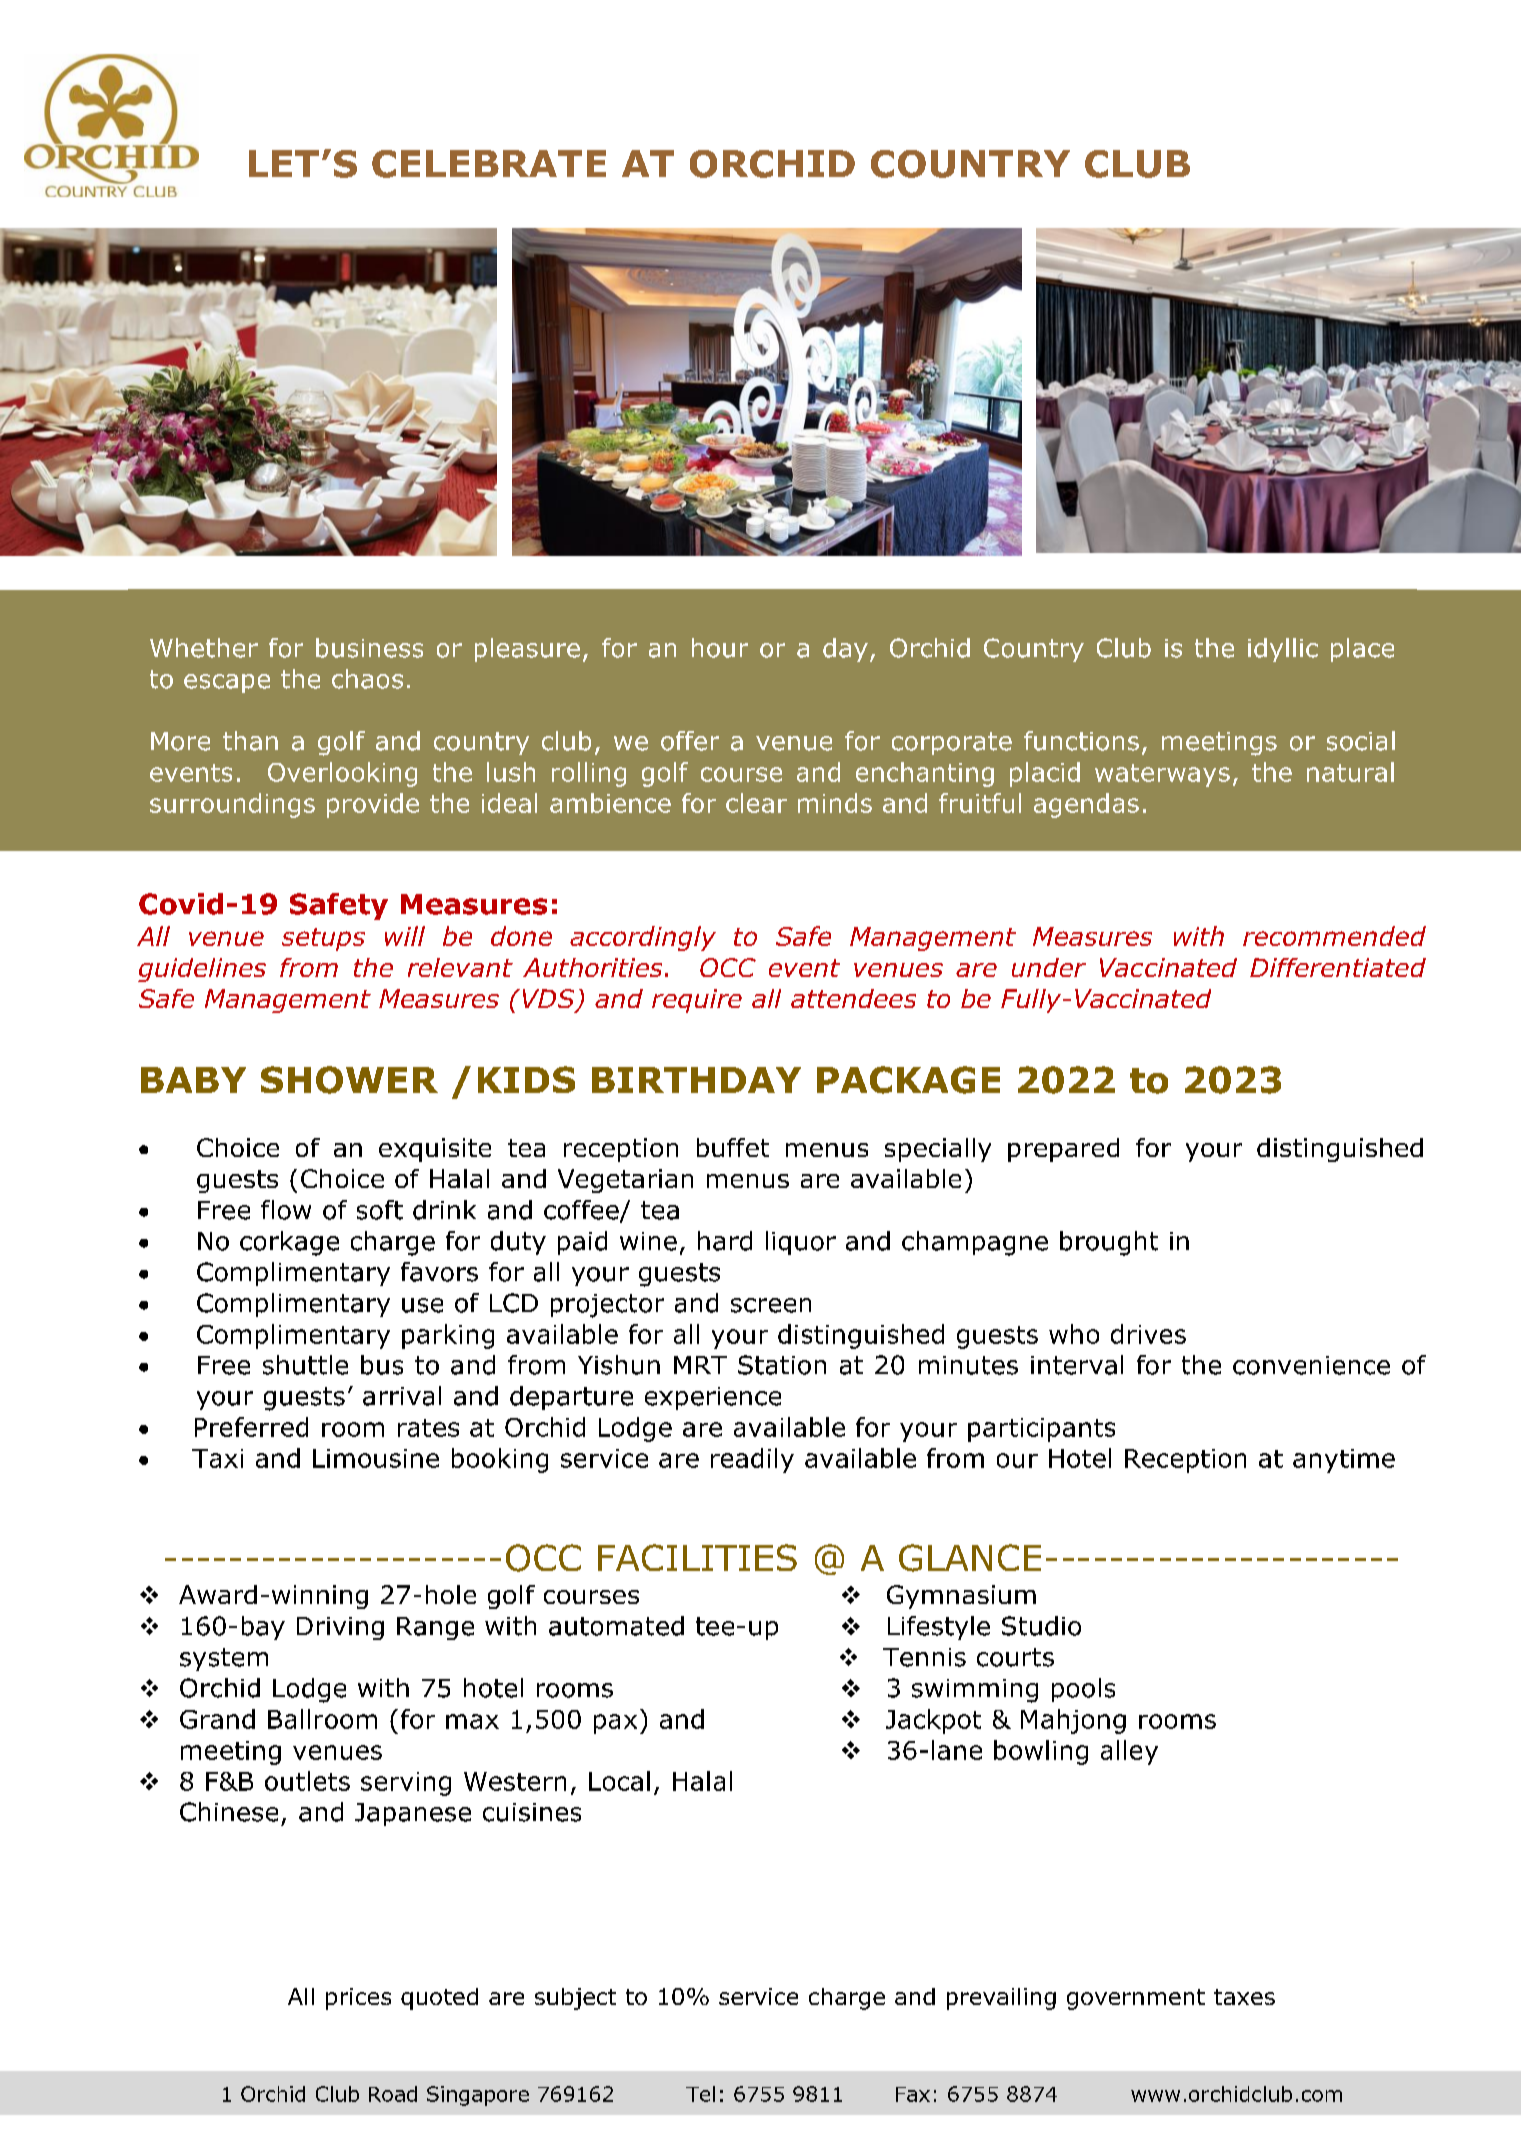 The height and width of the screenshot is (2150, 1521). I want to click on prepared, so click(1063, 1150).
